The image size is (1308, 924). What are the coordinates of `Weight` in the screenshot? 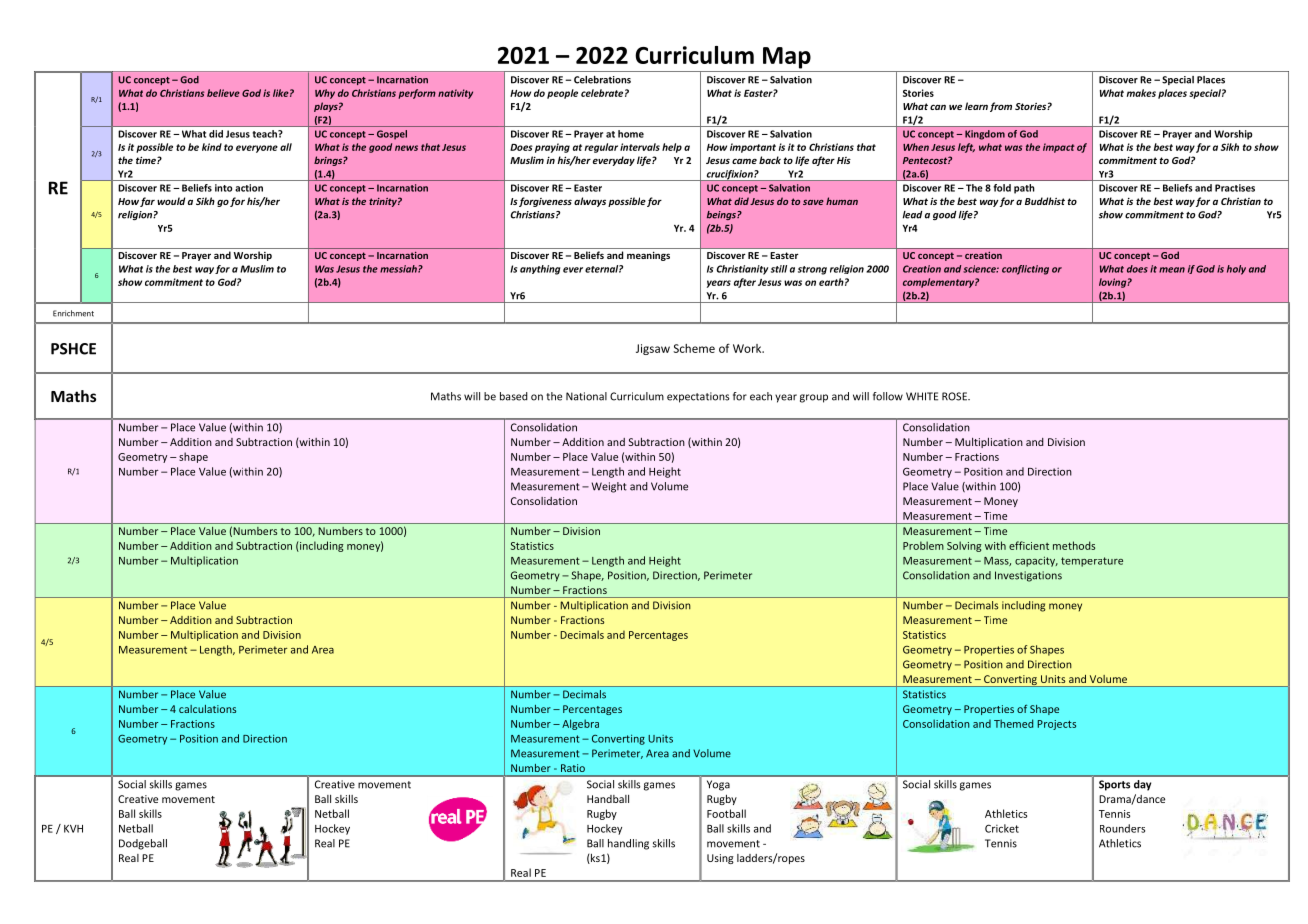 It's located at (609, 487).
